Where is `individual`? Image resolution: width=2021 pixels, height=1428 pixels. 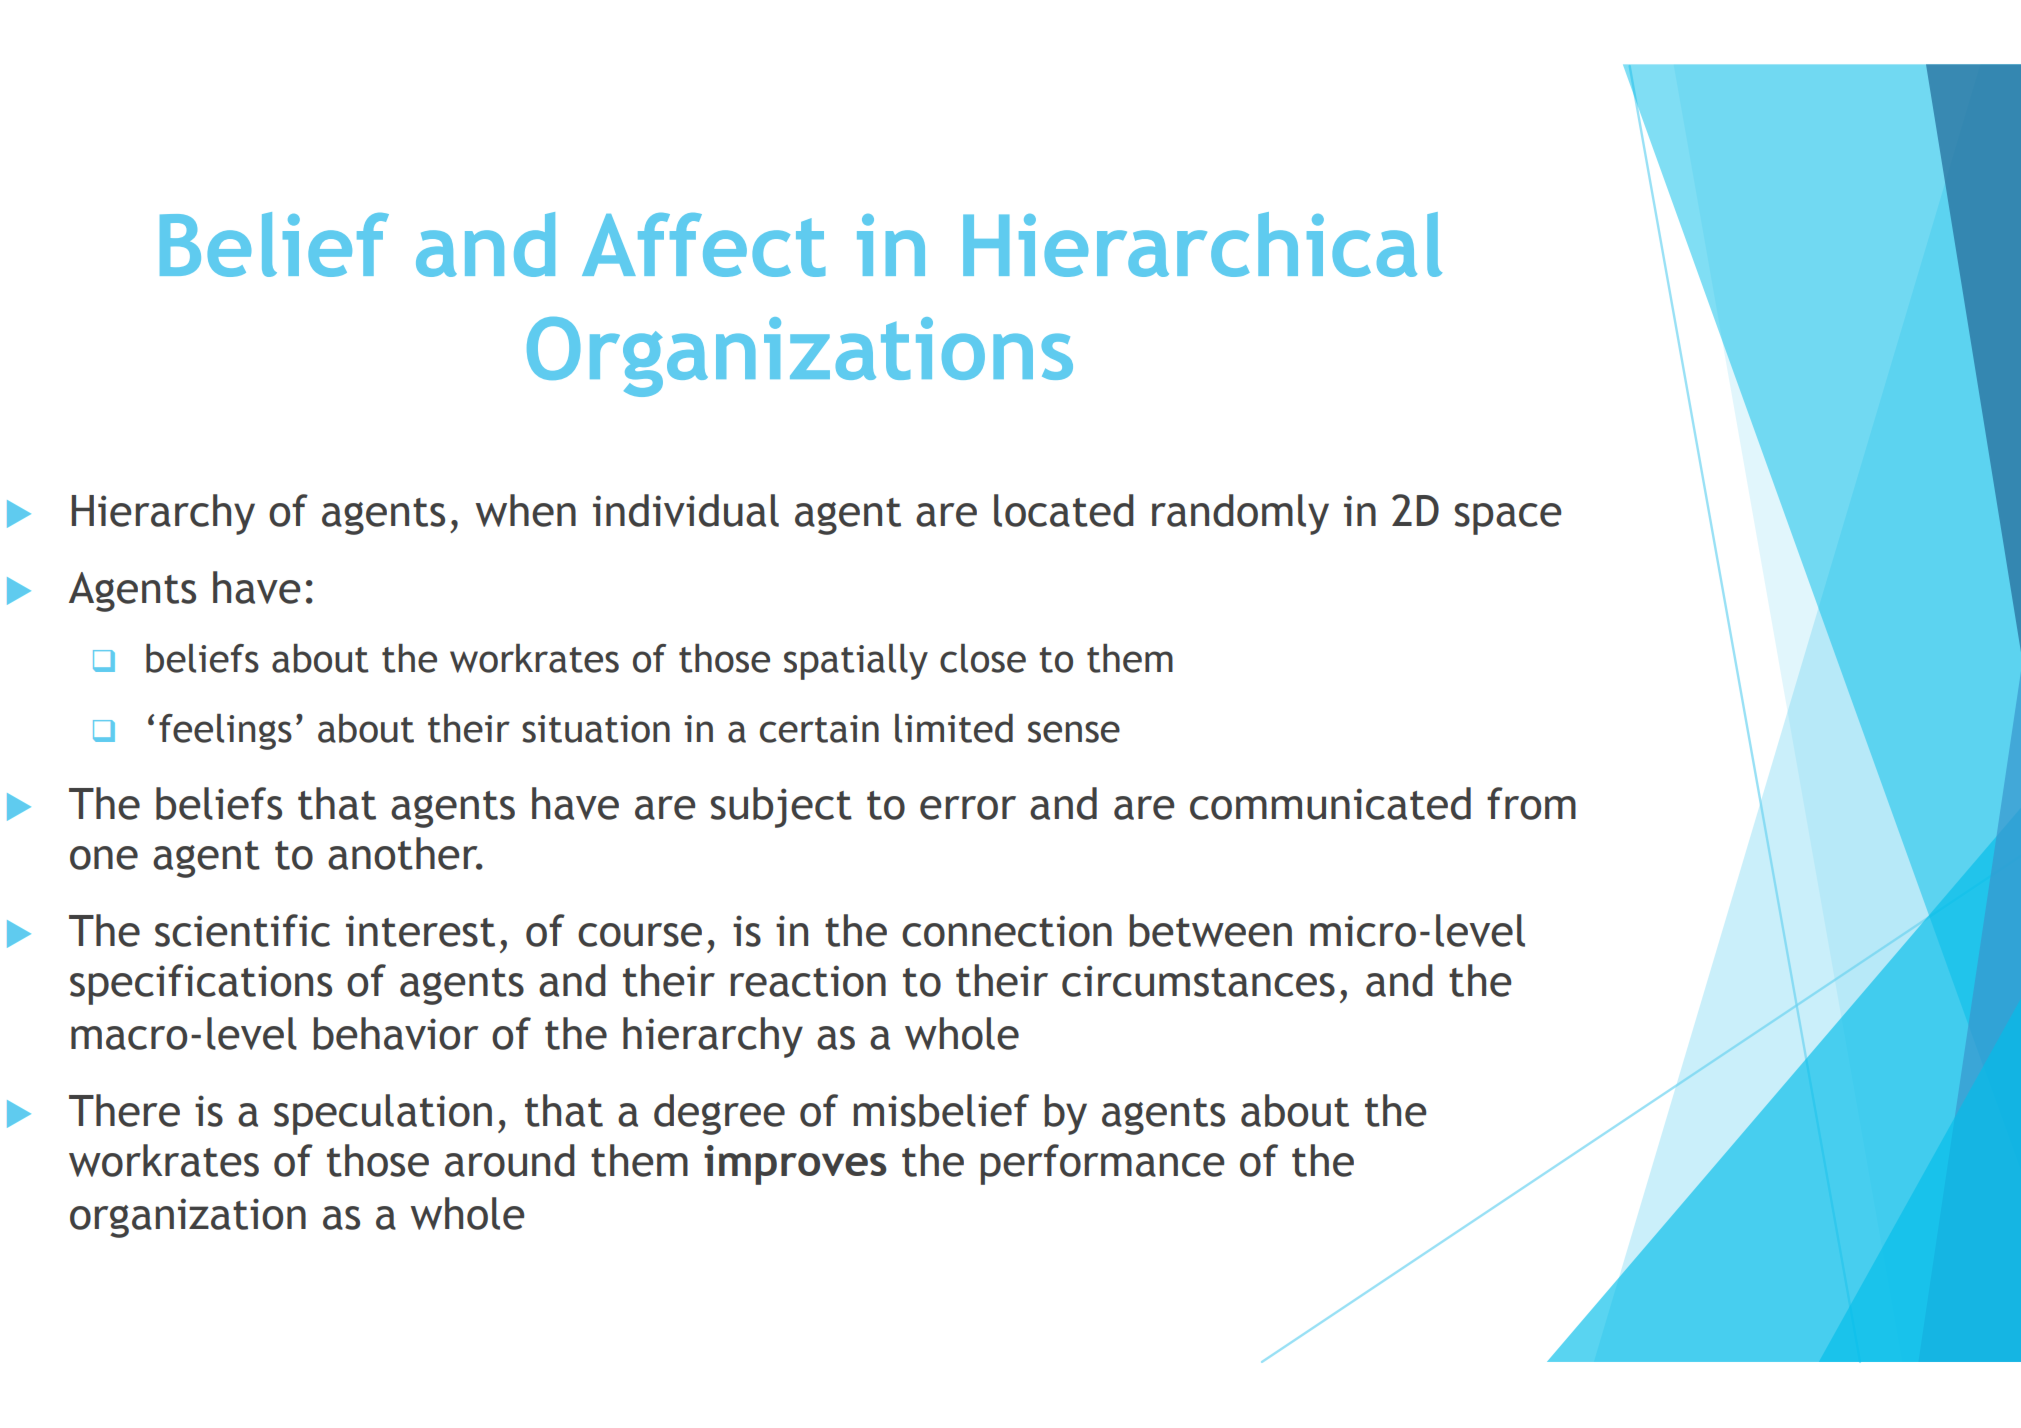
individual is located at coordinates (686, 510).
